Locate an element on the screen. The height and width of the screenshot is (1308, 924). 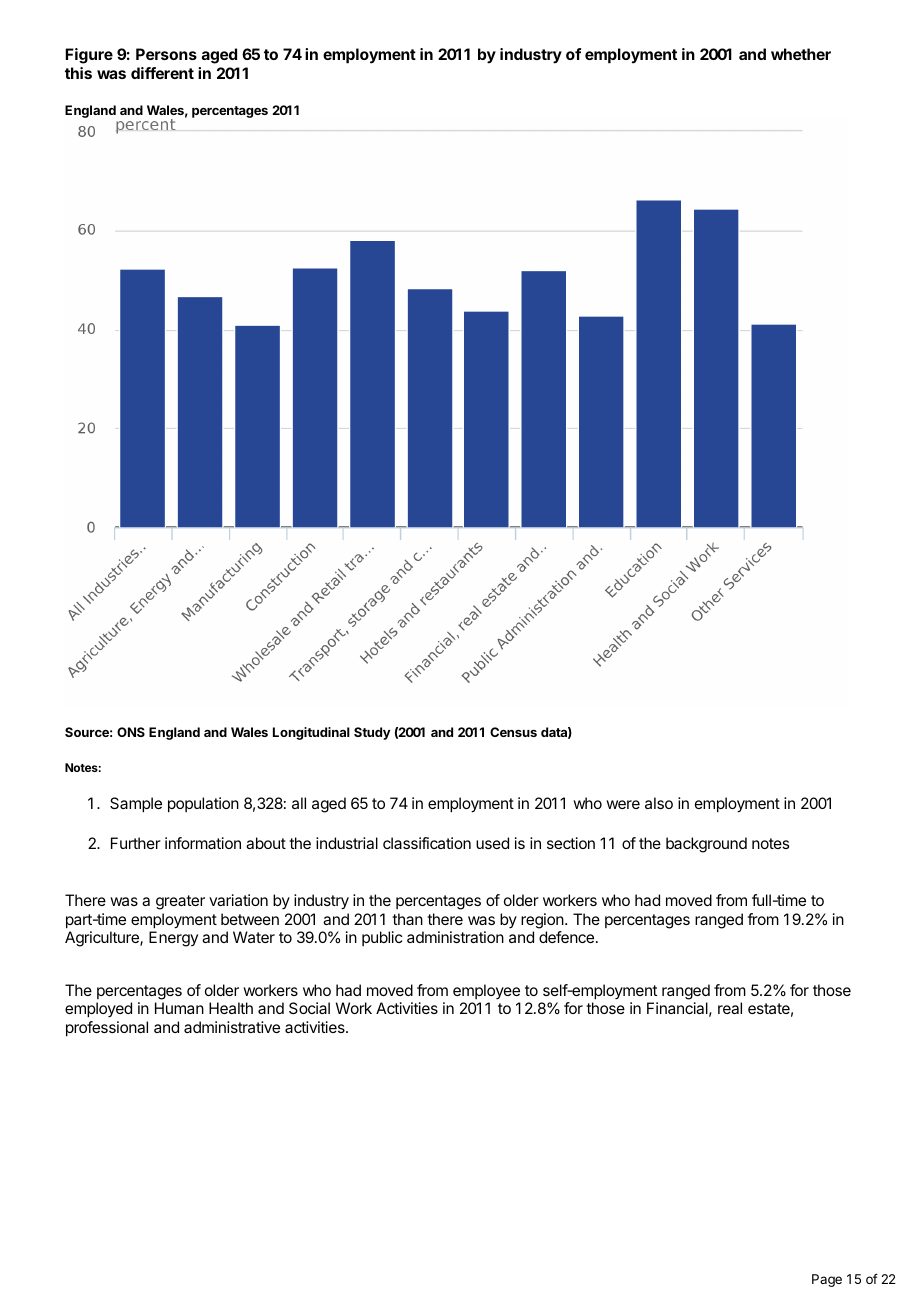
professional is located at coordinates (107, 1029).
